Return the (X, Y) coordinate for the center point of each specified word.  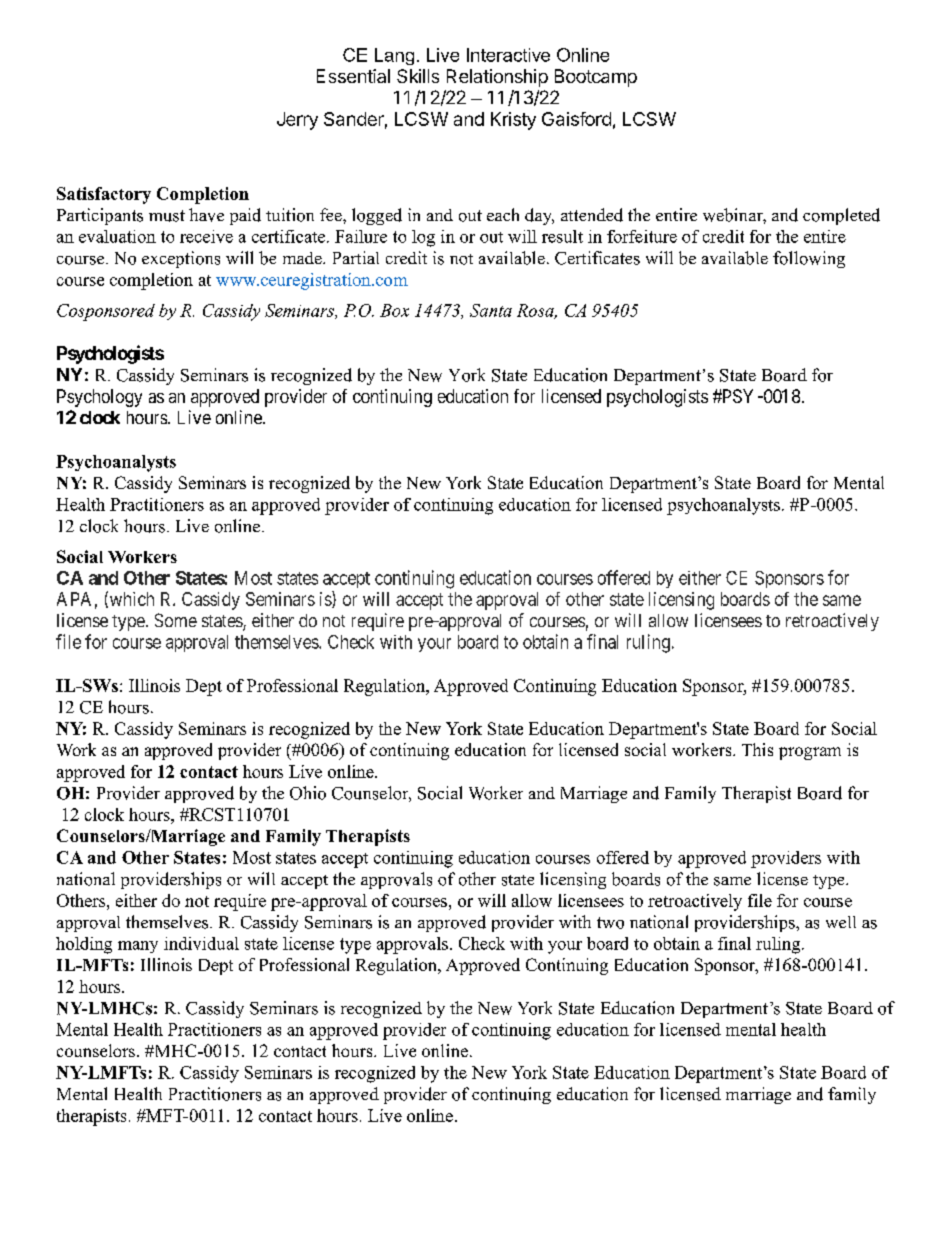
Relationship (497, 78)
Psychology (99, 398)
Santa (491, 310)
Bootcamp (596, 78)
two (610, 923)
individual (201, 943)
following (809, 259)
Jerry (297, 121)
